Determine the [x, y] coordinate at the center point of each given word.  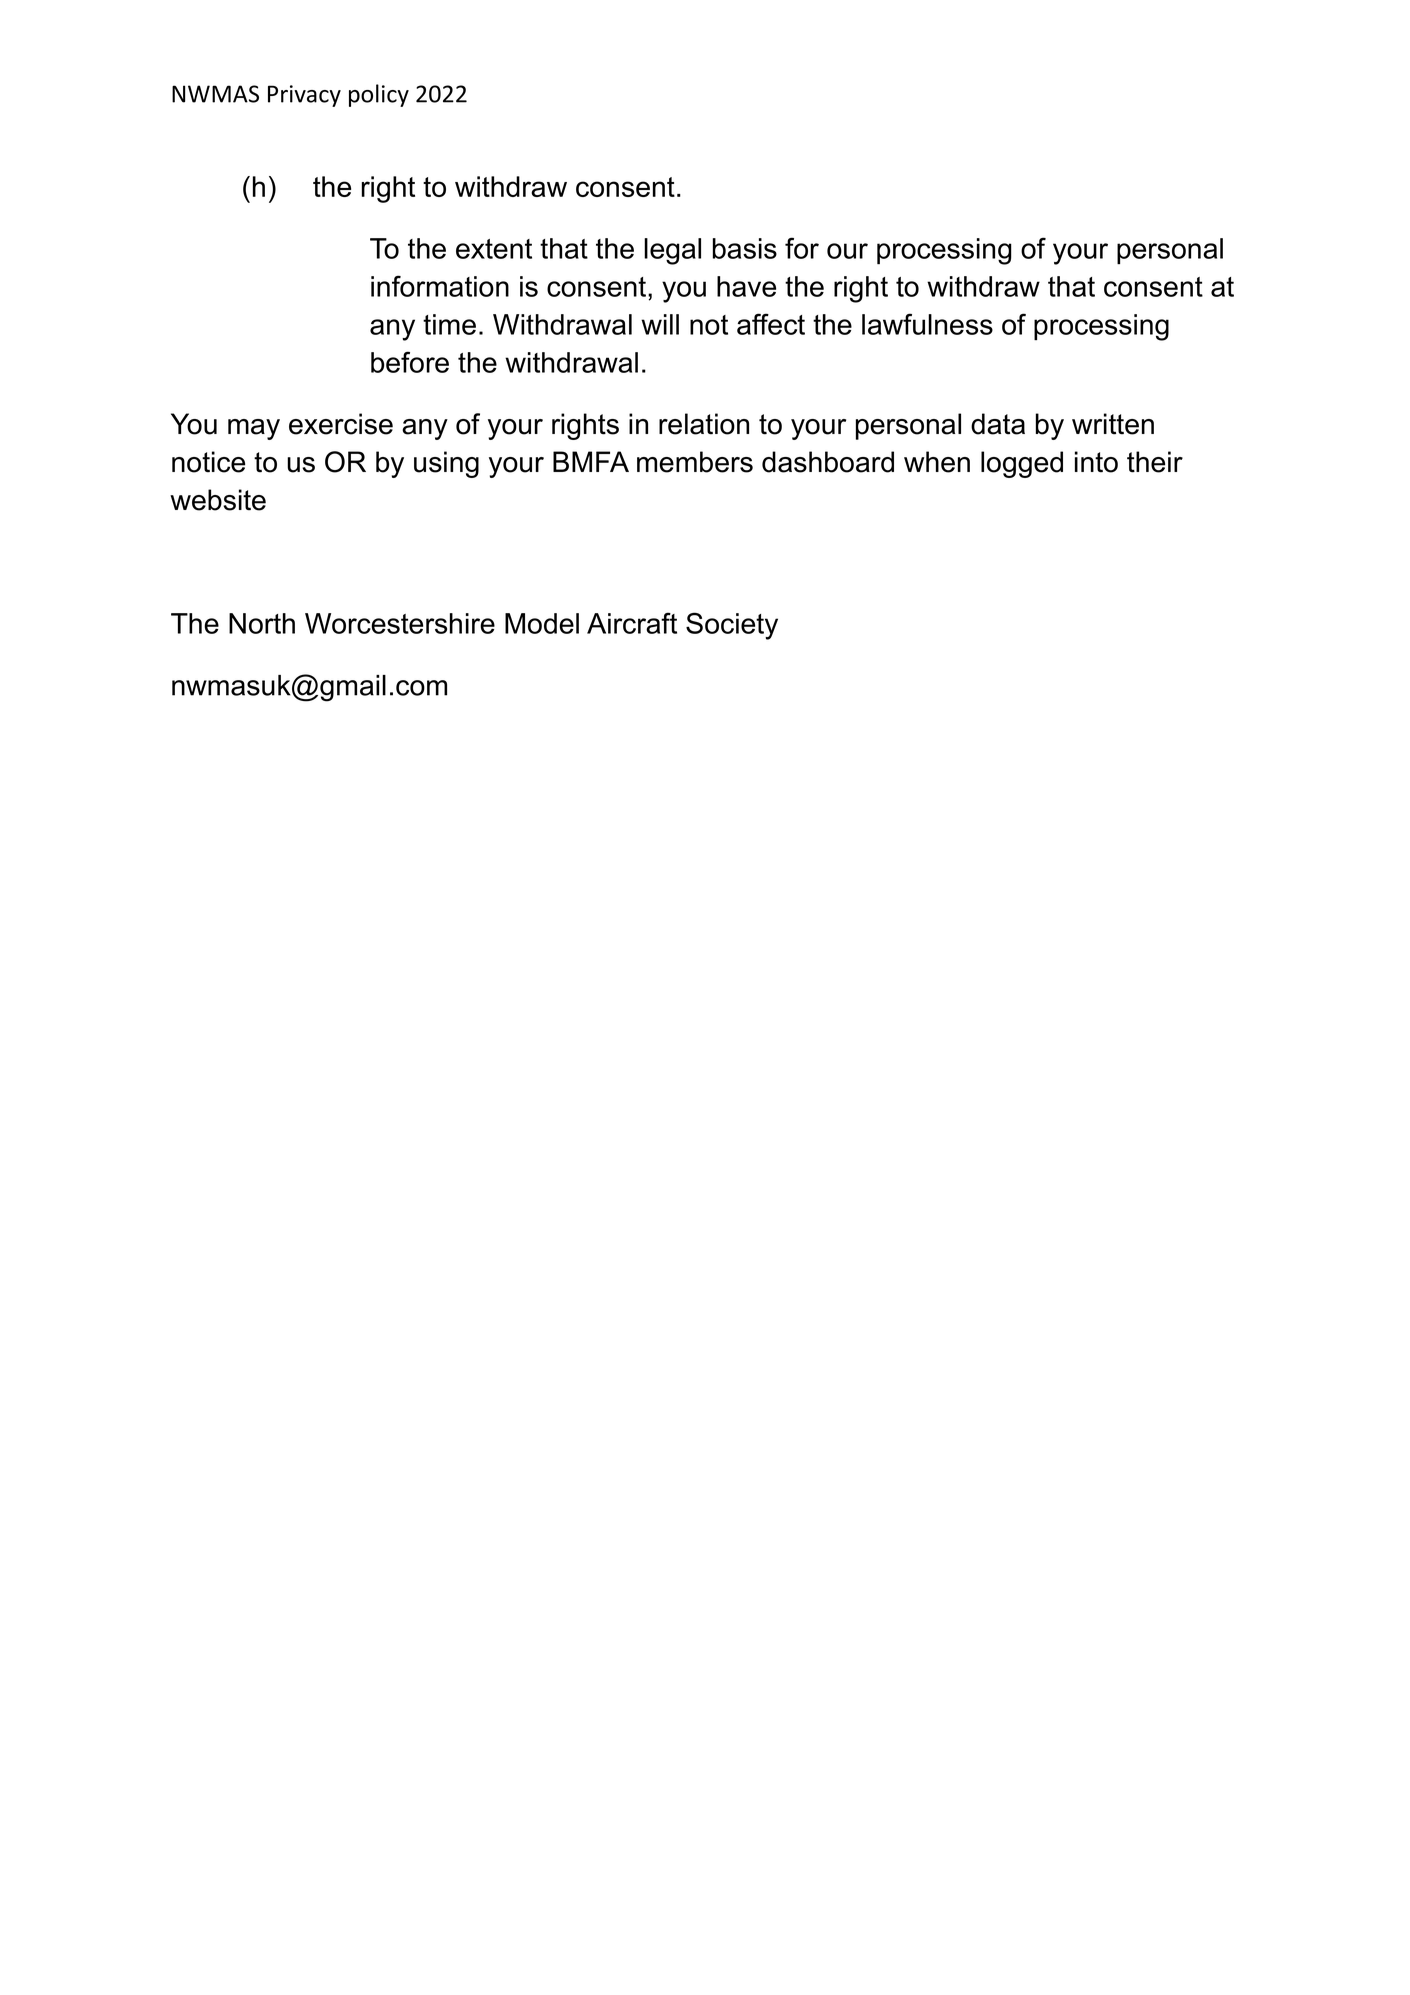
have [746, 286]
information [440, 286]
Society [732, 626]
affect [771, 324]
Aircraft [632, 623]
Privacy [304, 96]
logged [1022, 464]
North [262, 623]
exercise [341, 424]
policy [379, 95]
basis [745, 248]
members [695, 462]
